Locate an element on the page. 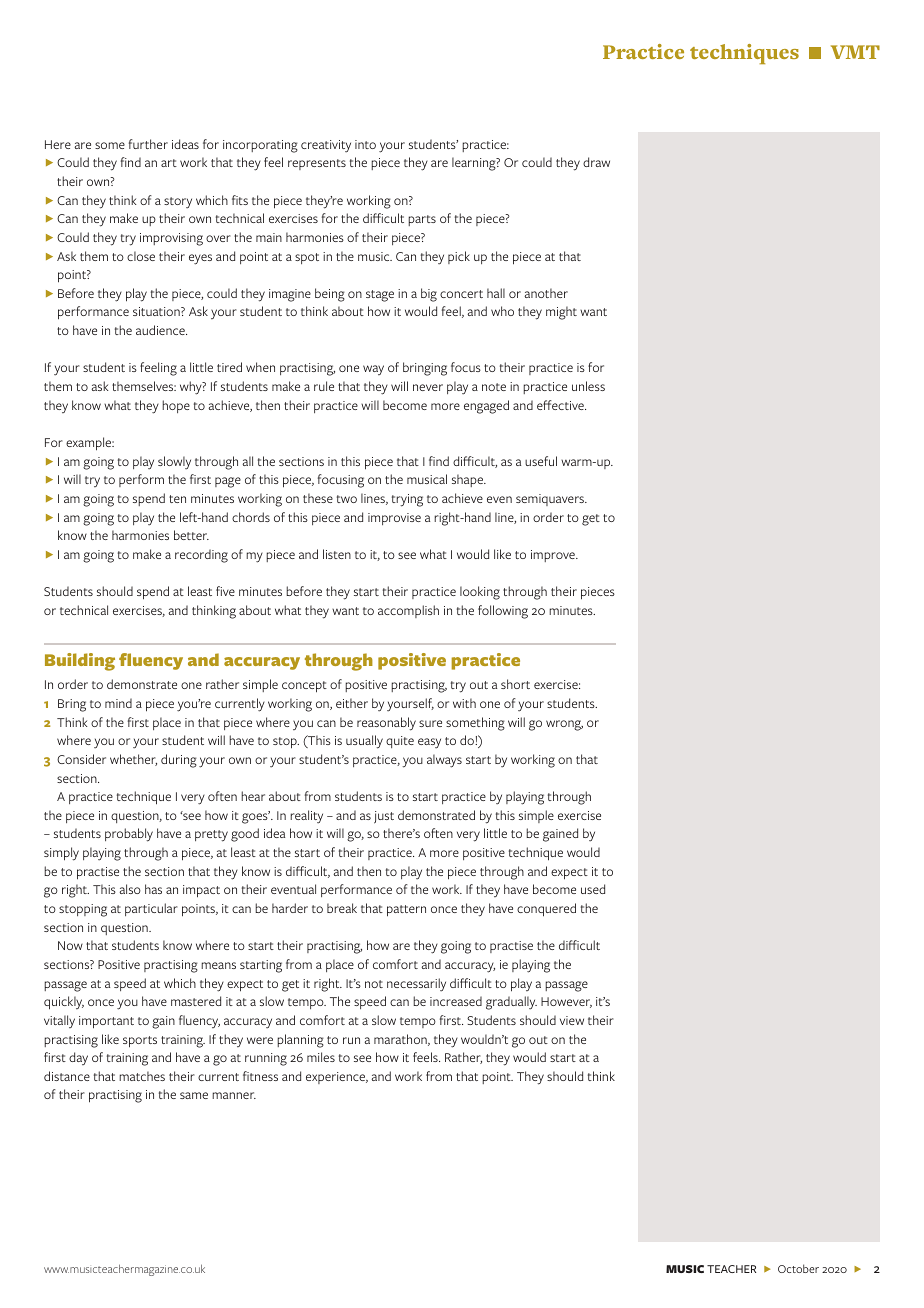 The width and height of the image is (924, 1308). page is located at coordinates (228, 482).
